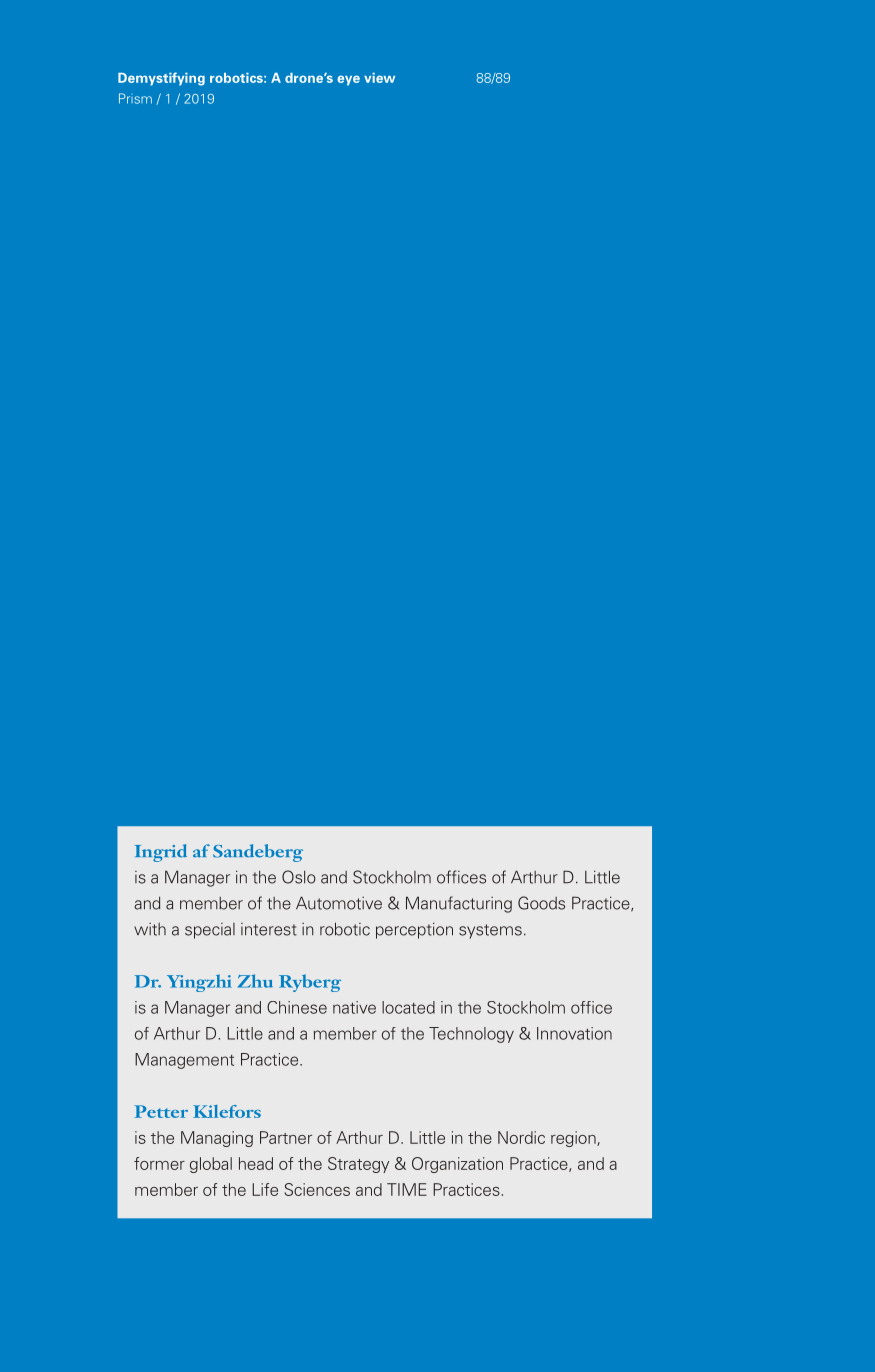 This document has height=1372, width=875. I want to click on Oslo, so click(299, 877).
